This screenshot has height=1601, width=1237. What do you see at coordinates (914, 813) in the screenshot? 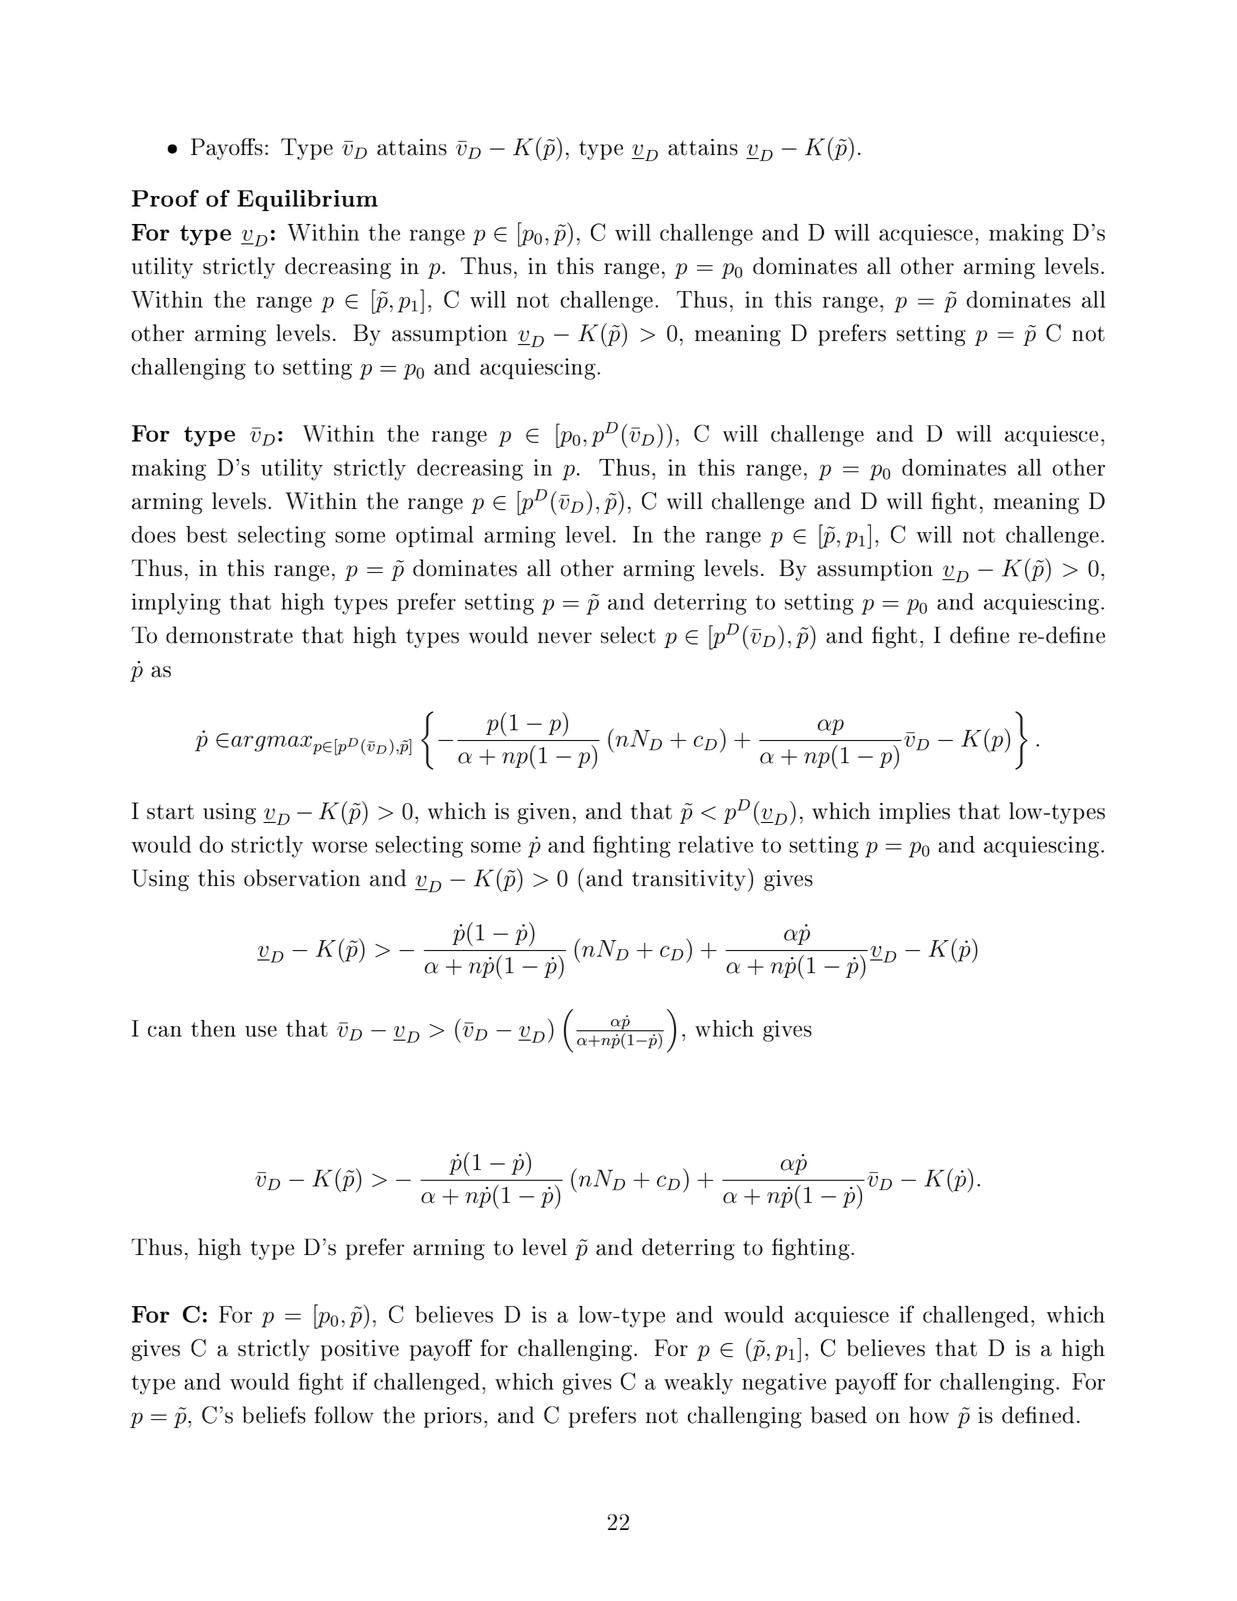
I see `implies` at bounding box center [914, 813].
